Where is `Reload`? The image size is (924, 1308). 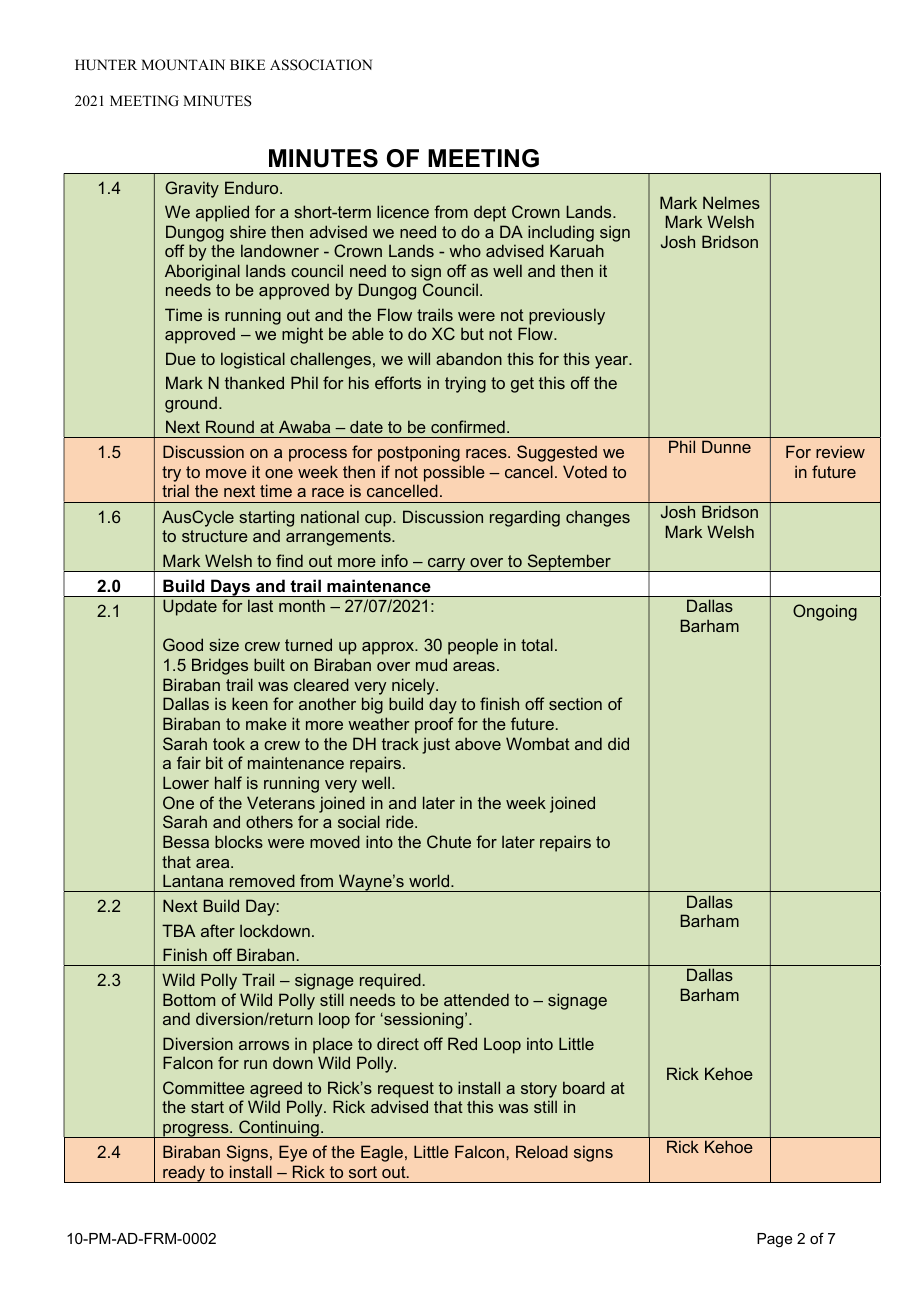
Reload is located at coordinates (542, 1151).
